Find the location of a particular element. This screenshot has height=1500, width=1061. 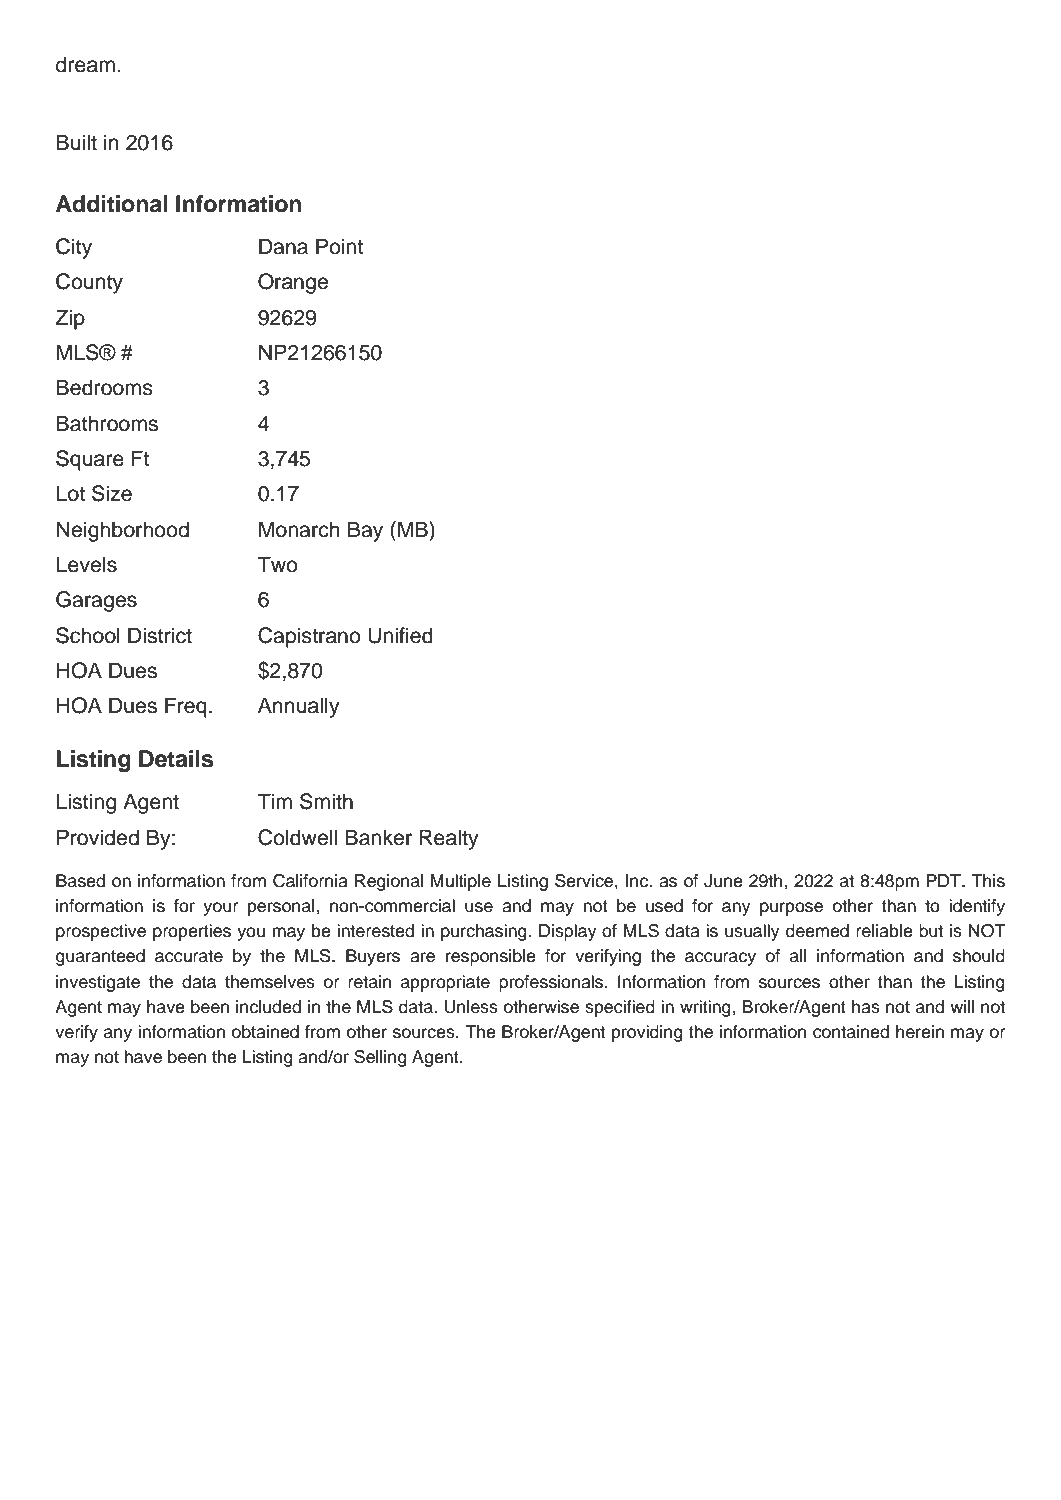

Point is located at coordinates (339, 246).
